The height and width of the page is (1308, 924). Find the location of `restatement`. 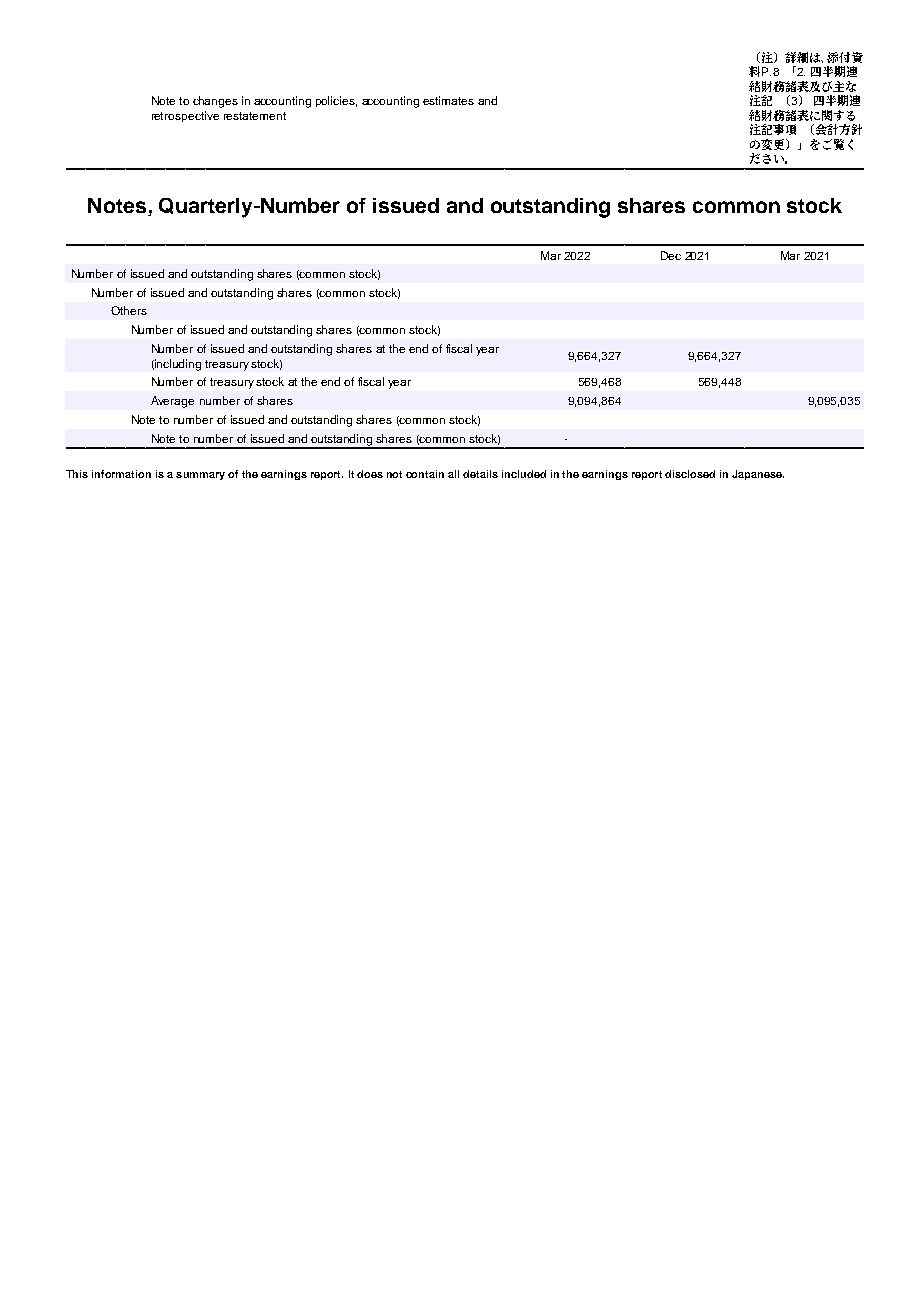

restatement is located at coordinates (255, 116).
